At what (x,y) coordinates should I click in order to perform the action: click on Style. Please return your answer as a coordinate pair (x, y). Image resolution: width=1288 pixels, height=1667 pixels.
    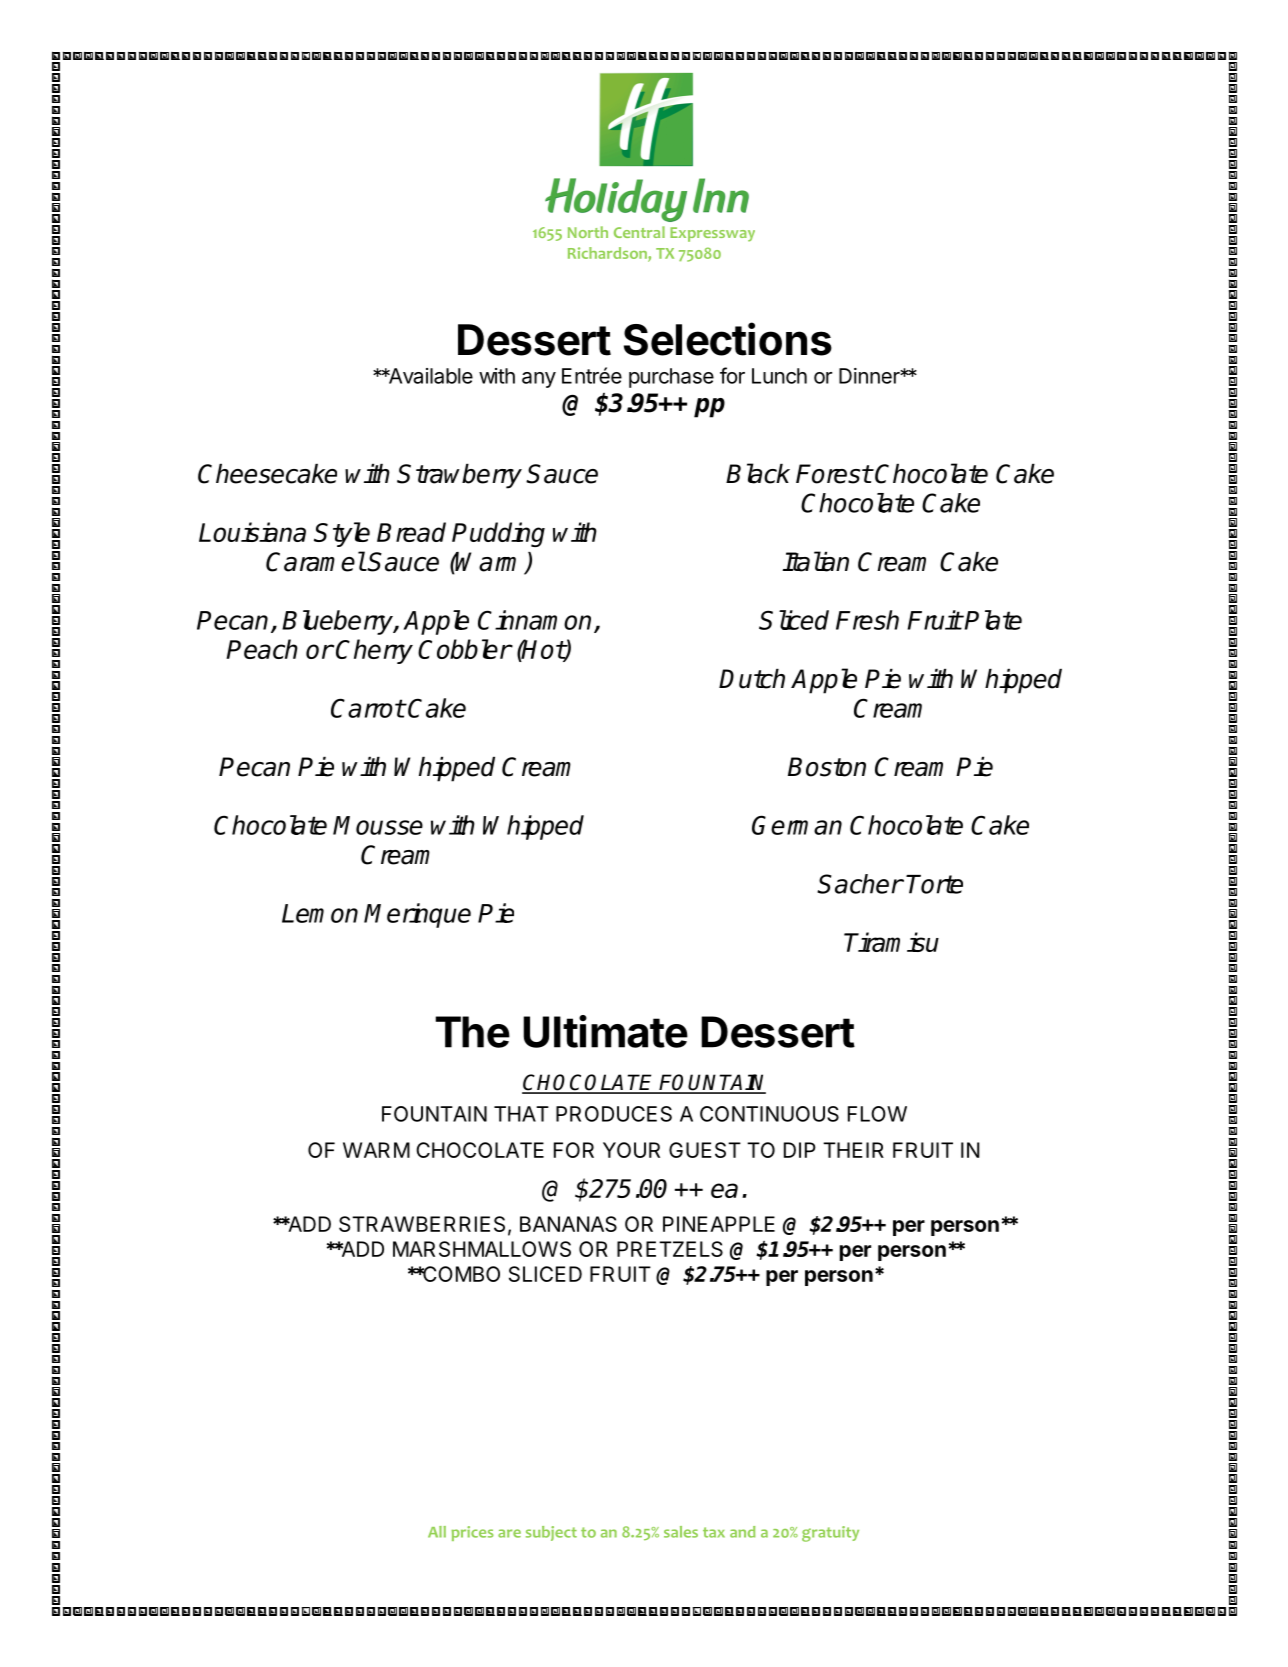
    Looking at the image, I should click on (342, 534).
